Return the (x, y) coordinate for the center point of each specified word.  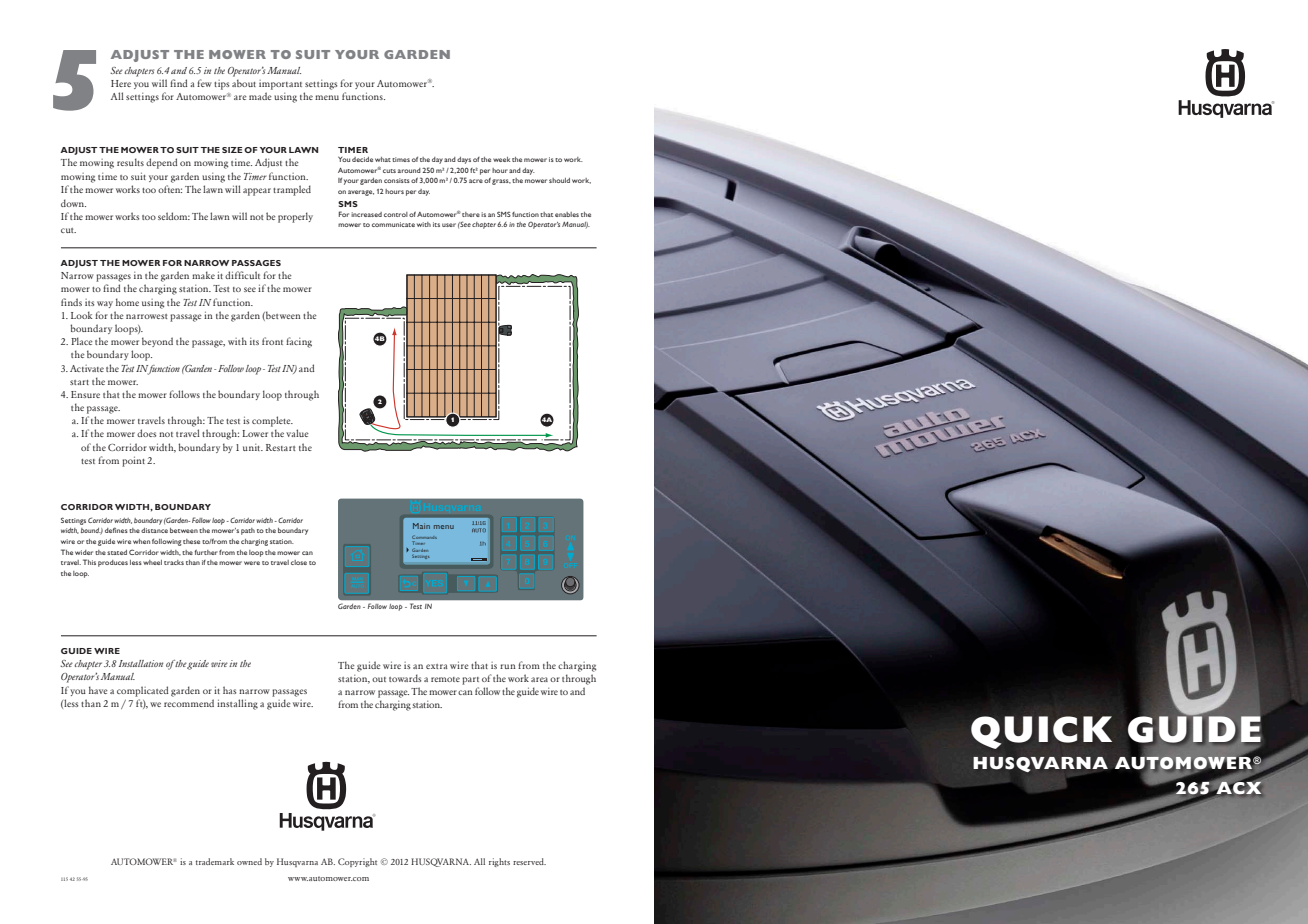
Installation (141, 663)
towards (405, 678)
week (501, 159)
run (508, 666)
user (449, 225)
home (127, 302)
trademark (215, 861)
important (280, 85)
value (297, 433)
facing (299, 342)
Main (421, 526)
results (130, 162)
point (133, 461)
